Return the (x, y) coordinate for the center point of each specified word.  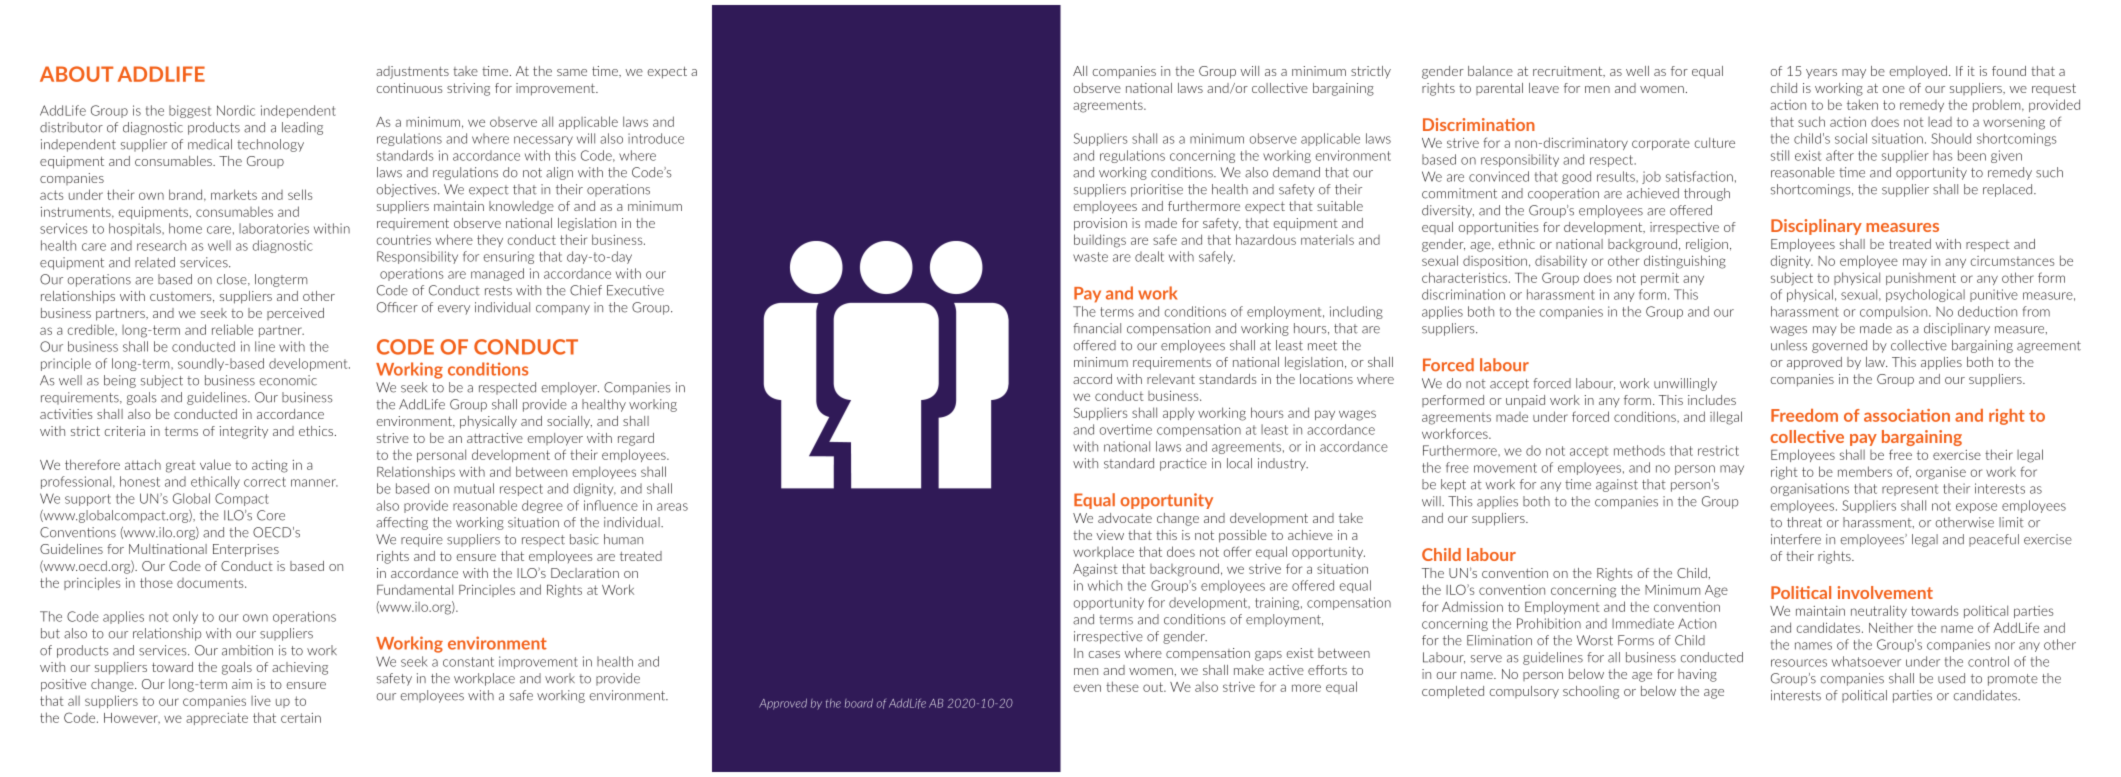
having (1697, 675)
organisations (1810, 489)
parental (1499, 89)
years (1821, 74)
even (1087, 688)
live (261, 701)
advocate (1125, 518)
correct (265, 482)
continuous (409, 88)
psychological (1925, 295)
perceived (295, 314)
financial (1097, 328)
